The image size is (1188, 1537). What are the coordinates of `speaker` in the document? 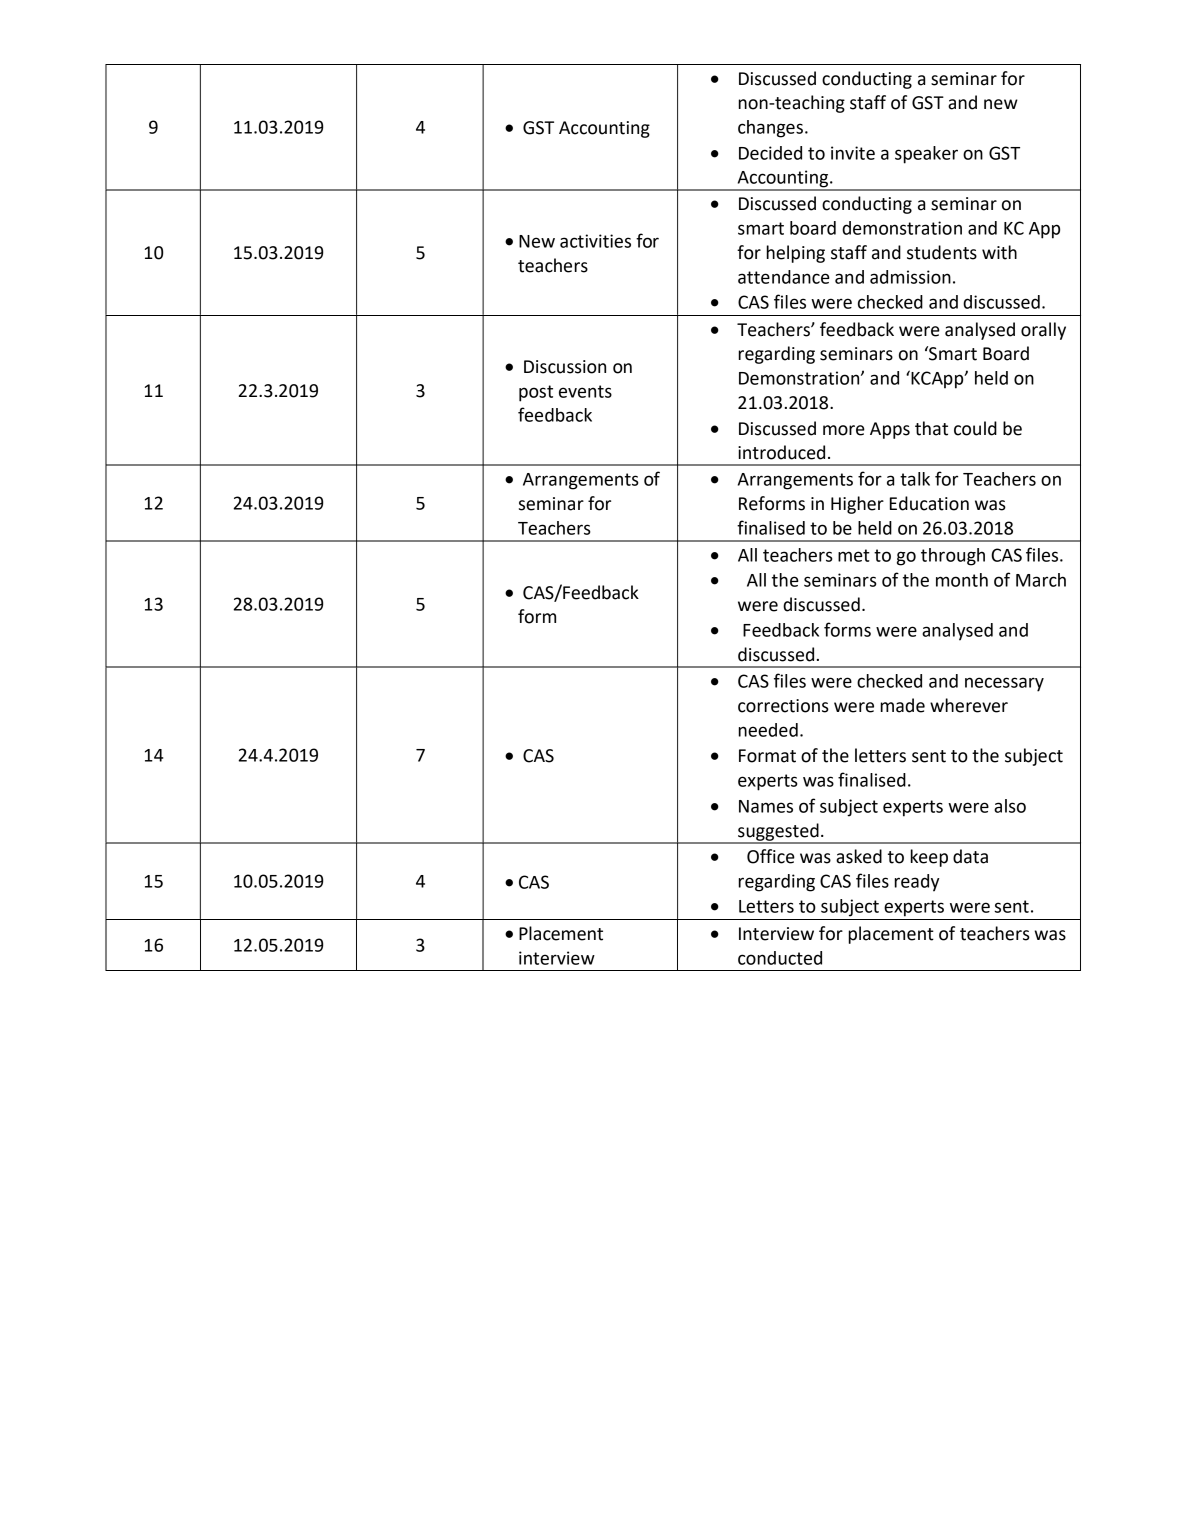 It's located at (926, 155).
